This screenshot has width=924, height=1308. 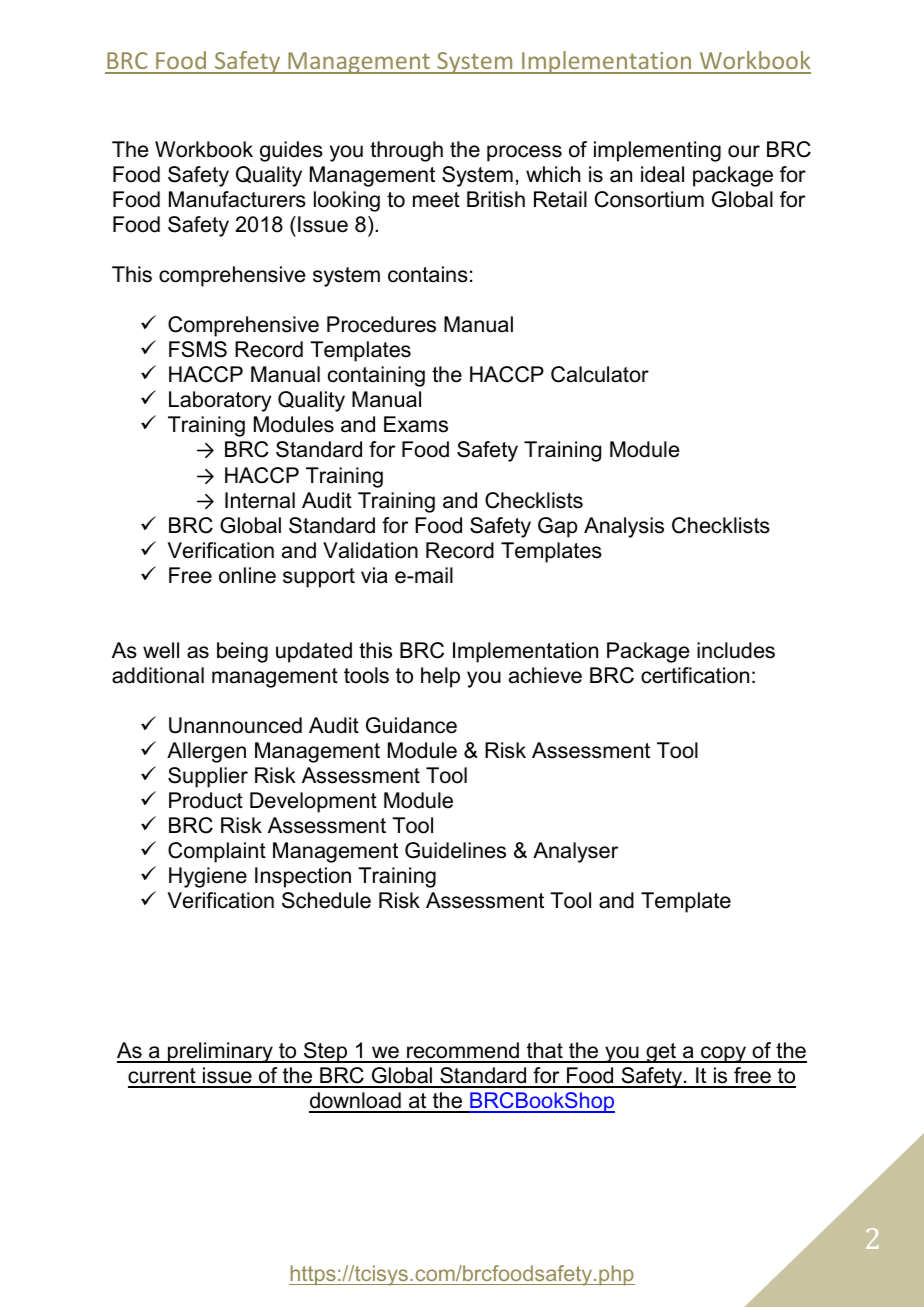 What do you see at coordinates (411, 725) in the screenshot?
I see `Guidance` at bounding box center [411, 725].
